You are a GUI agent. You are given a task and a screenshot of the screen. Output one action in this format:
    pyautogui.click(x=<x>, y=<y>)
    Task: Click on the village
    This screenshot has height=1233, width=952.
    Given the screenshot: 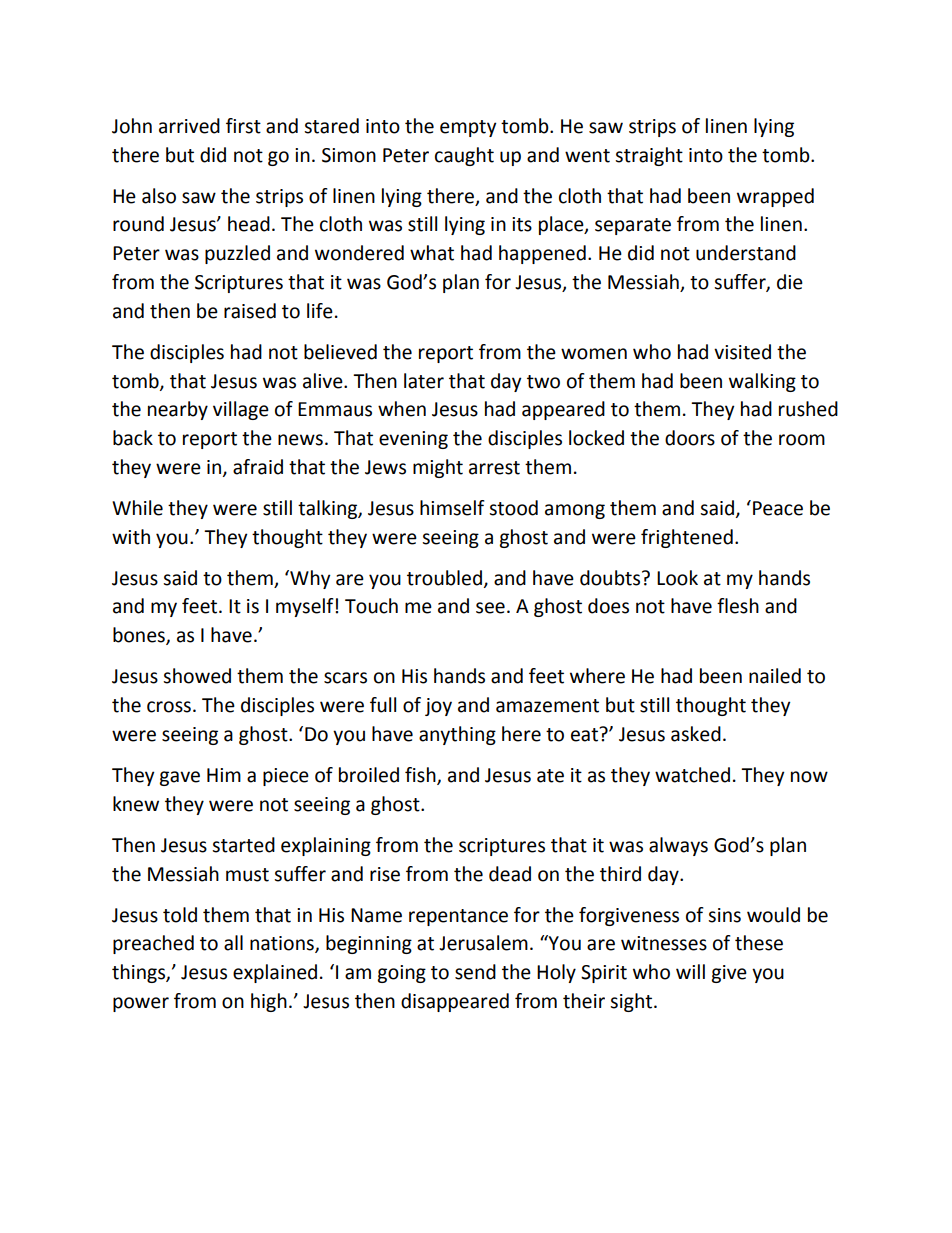 What is the action you would take?
    pyautogui.click(x=241, y=410)
